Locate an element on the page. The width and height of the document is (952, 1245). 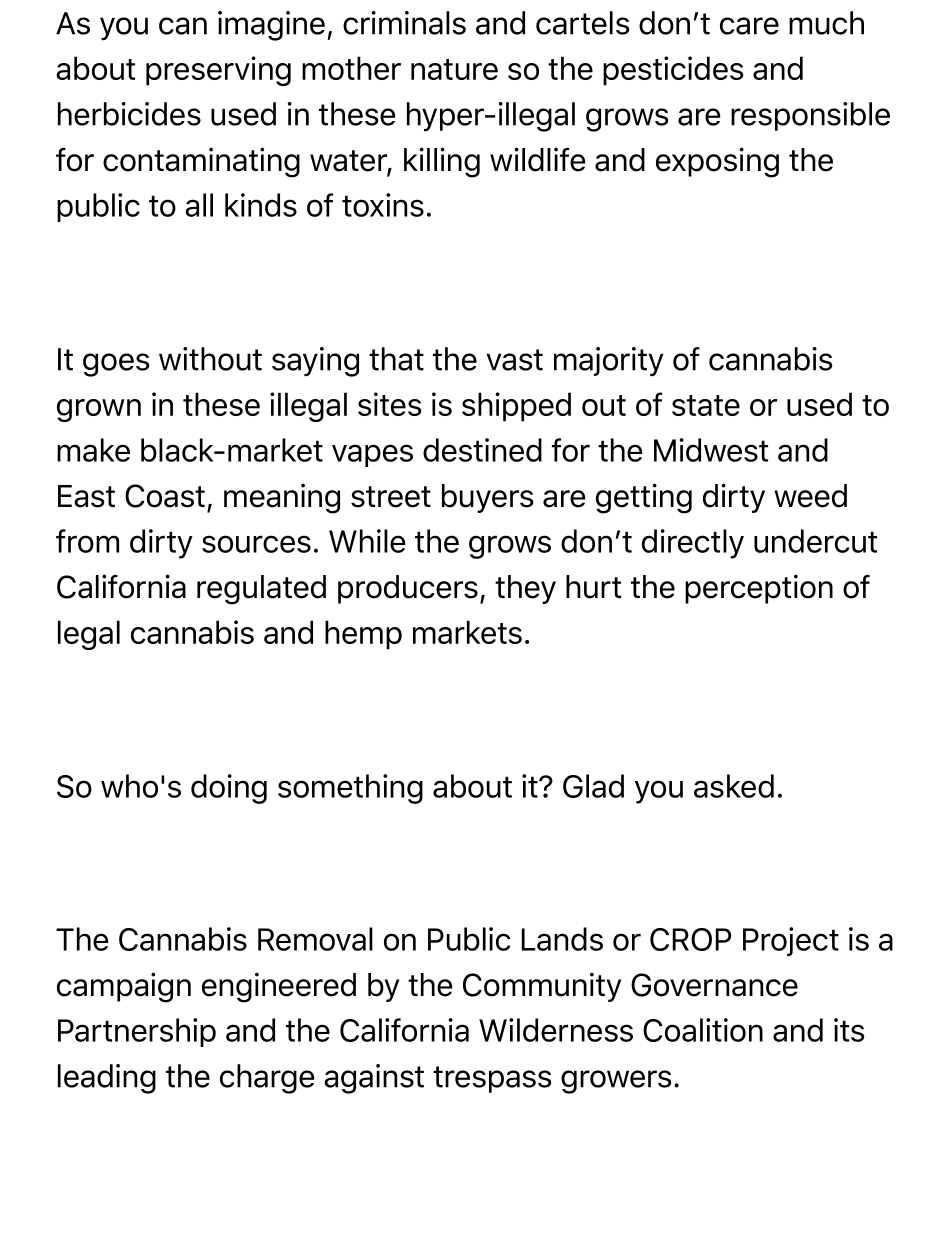
Partnership is located at coordinates (137, 1032).
